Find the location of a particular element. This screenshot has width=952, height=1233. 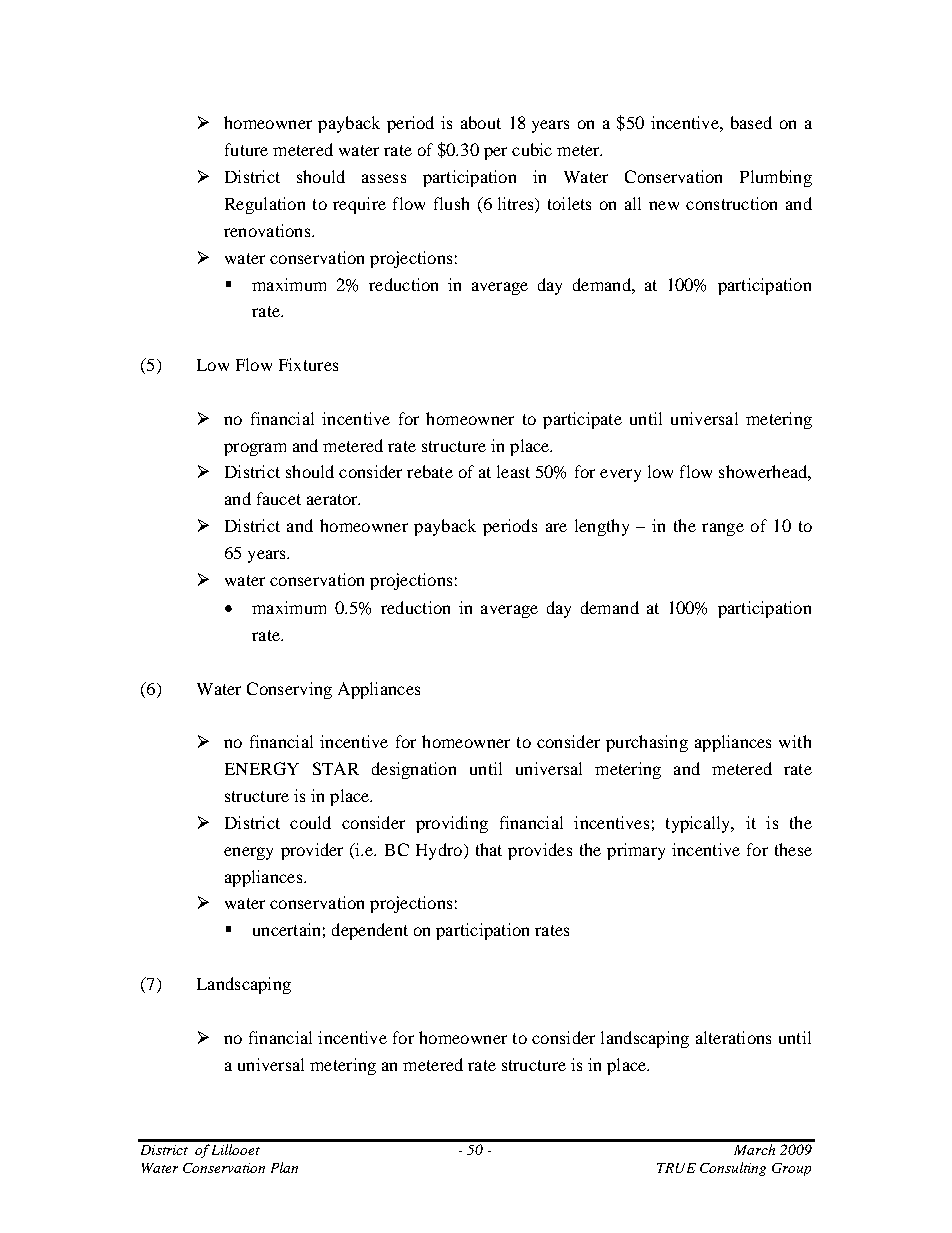

cubic is located at coordinates (532, 149).
